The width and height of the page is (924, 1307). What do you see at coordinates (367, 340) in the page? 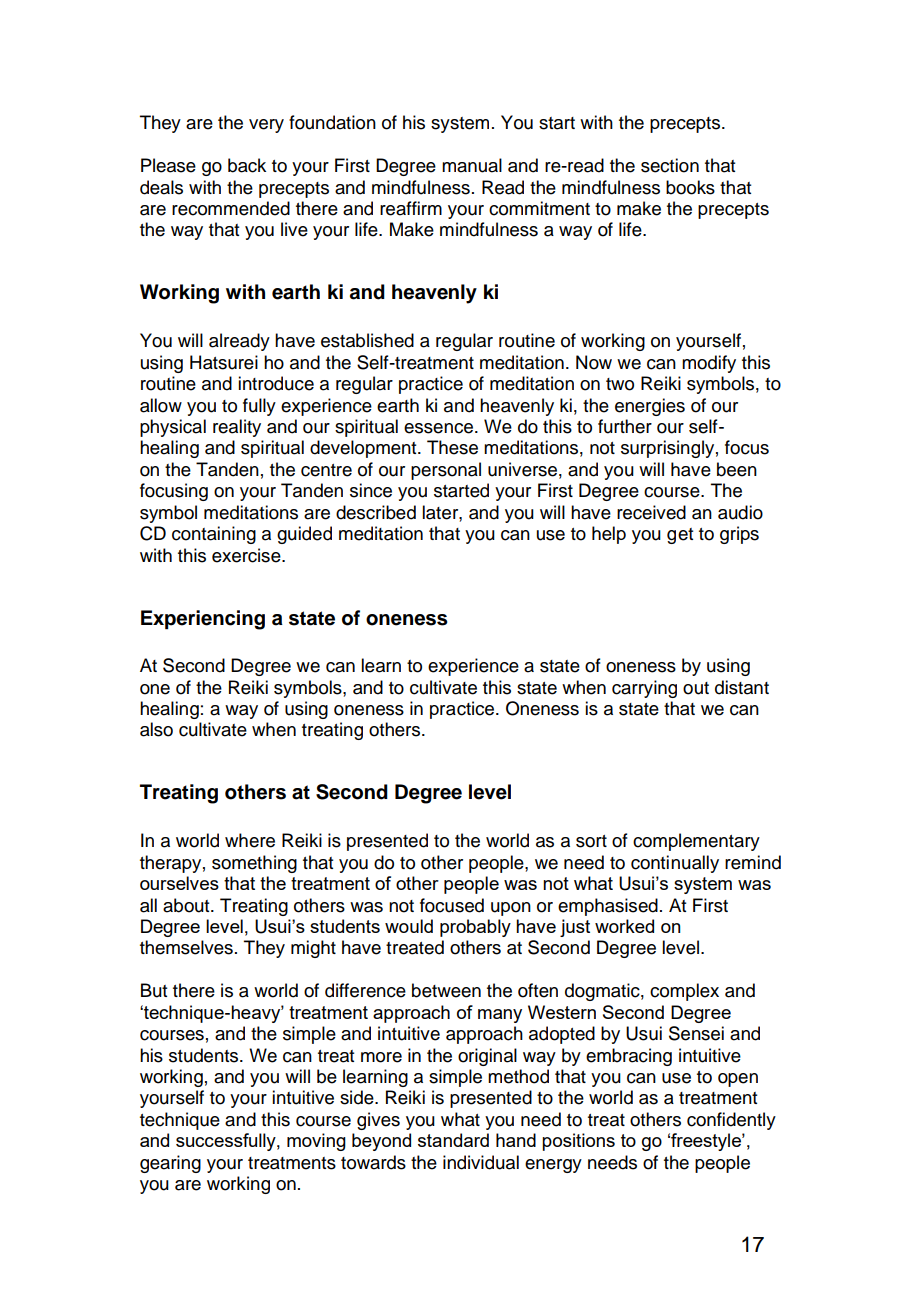
I see `established` at bounding box center [367, 340].
